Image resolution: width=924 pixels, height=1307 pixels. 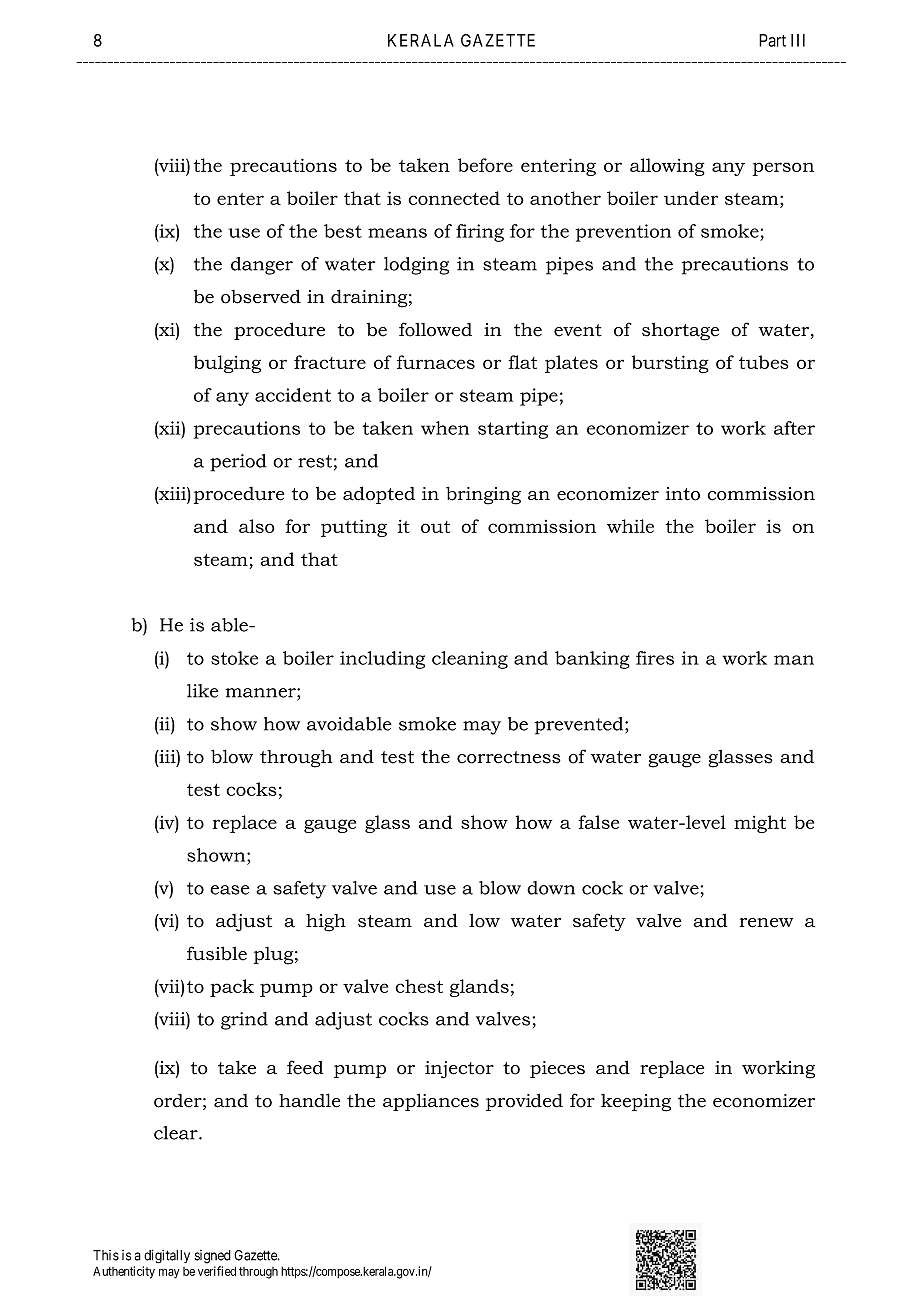 I want to click on bulging, so click(x=227, y=364).
